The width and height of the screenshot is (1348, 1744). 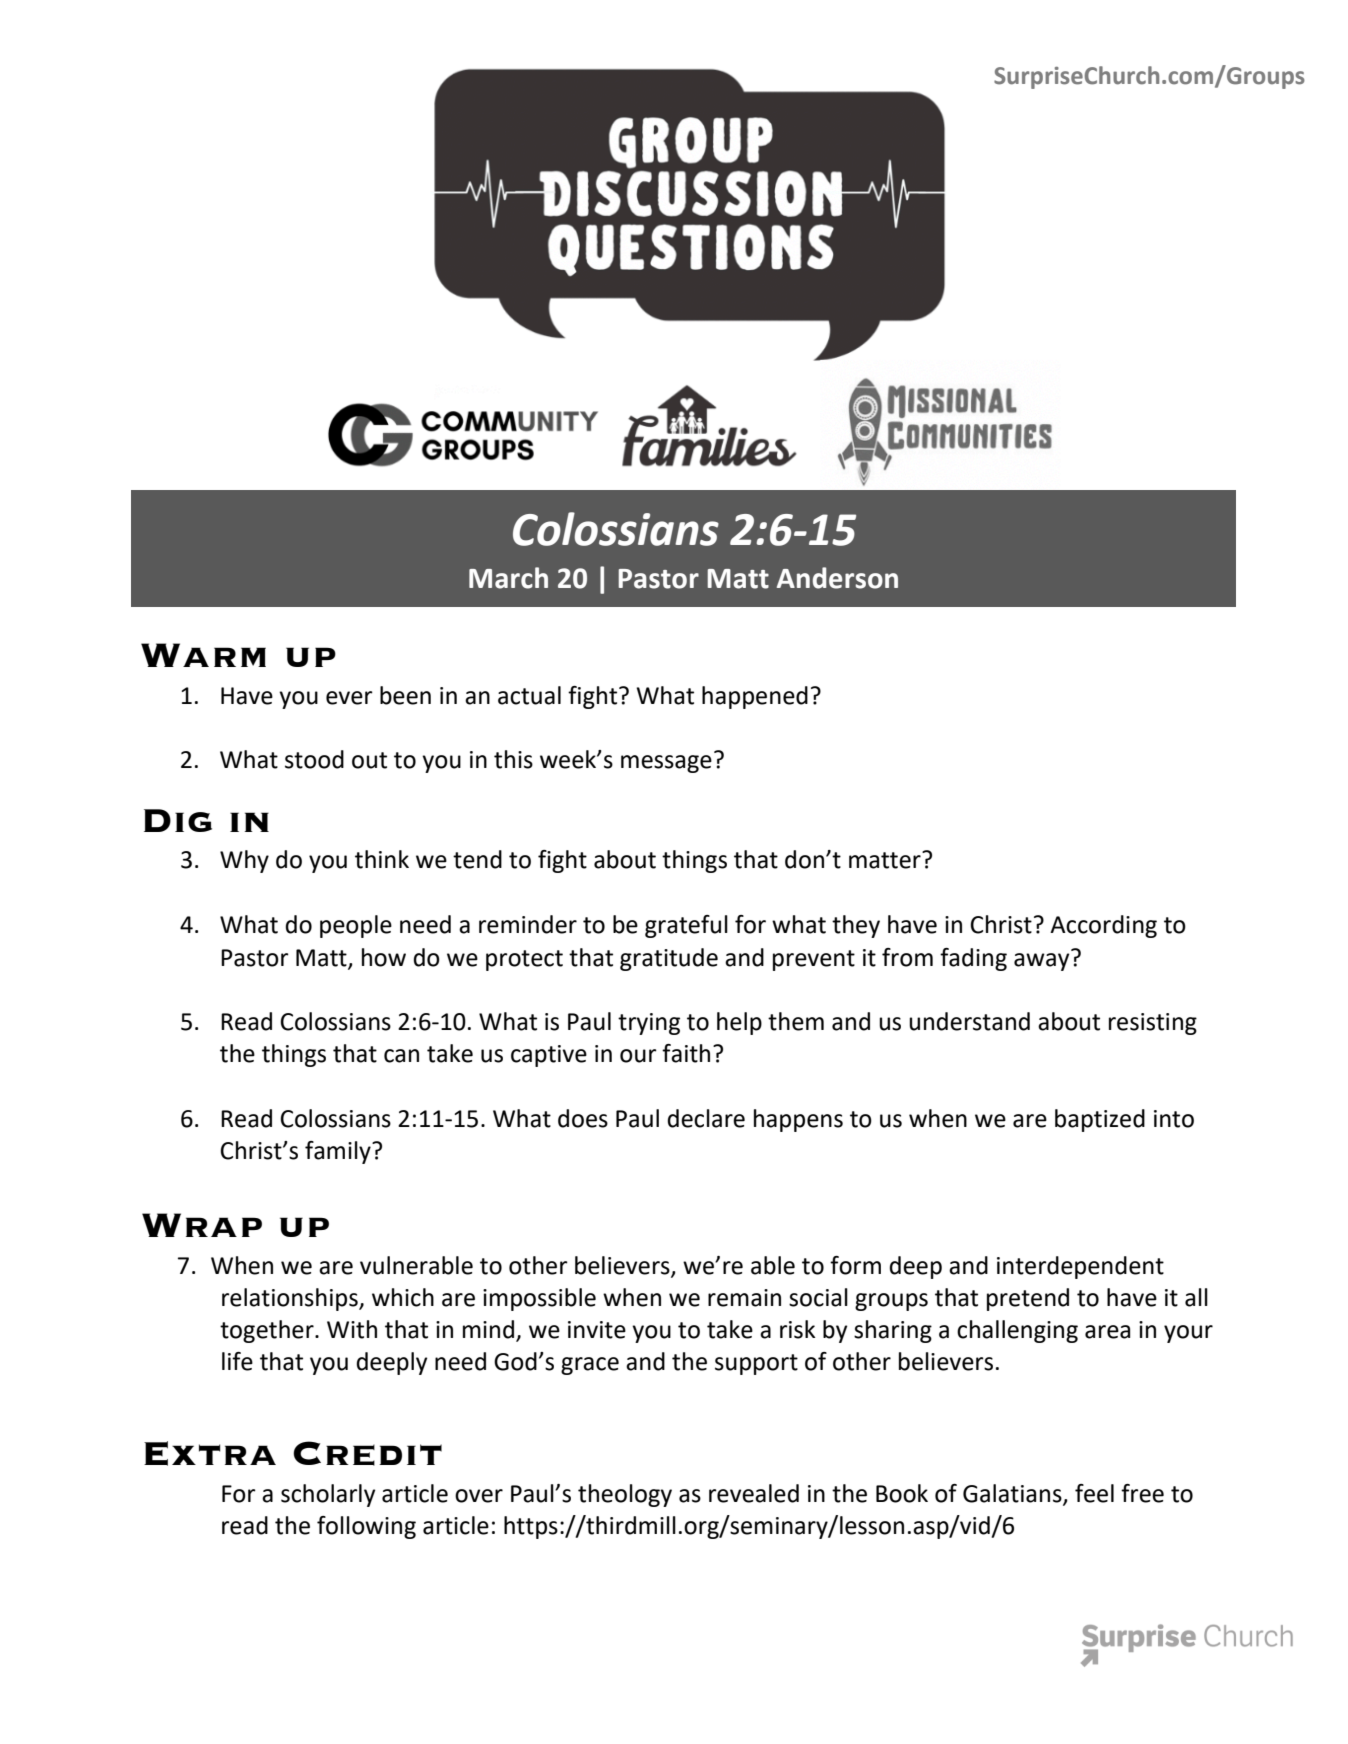 What do you see at coordinates (203, 655) in the screenshot?
I see `Warm` at bounding box center [203, 655].
